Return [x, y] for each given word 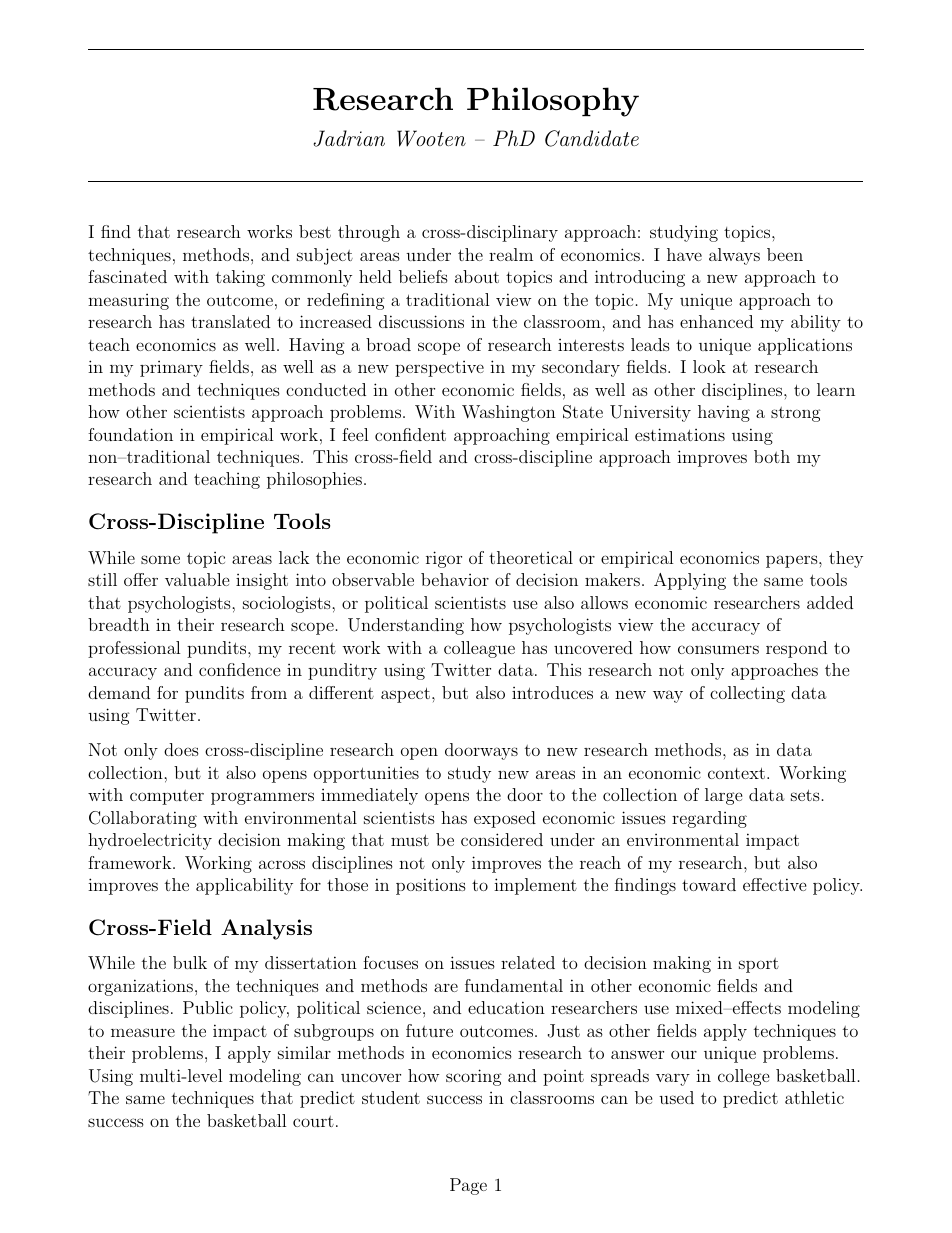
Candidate [592, 138]
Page [468, 1186]
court [313, 1121]
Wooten [431, 138]
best [315, 231]
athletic [814, 1097]
